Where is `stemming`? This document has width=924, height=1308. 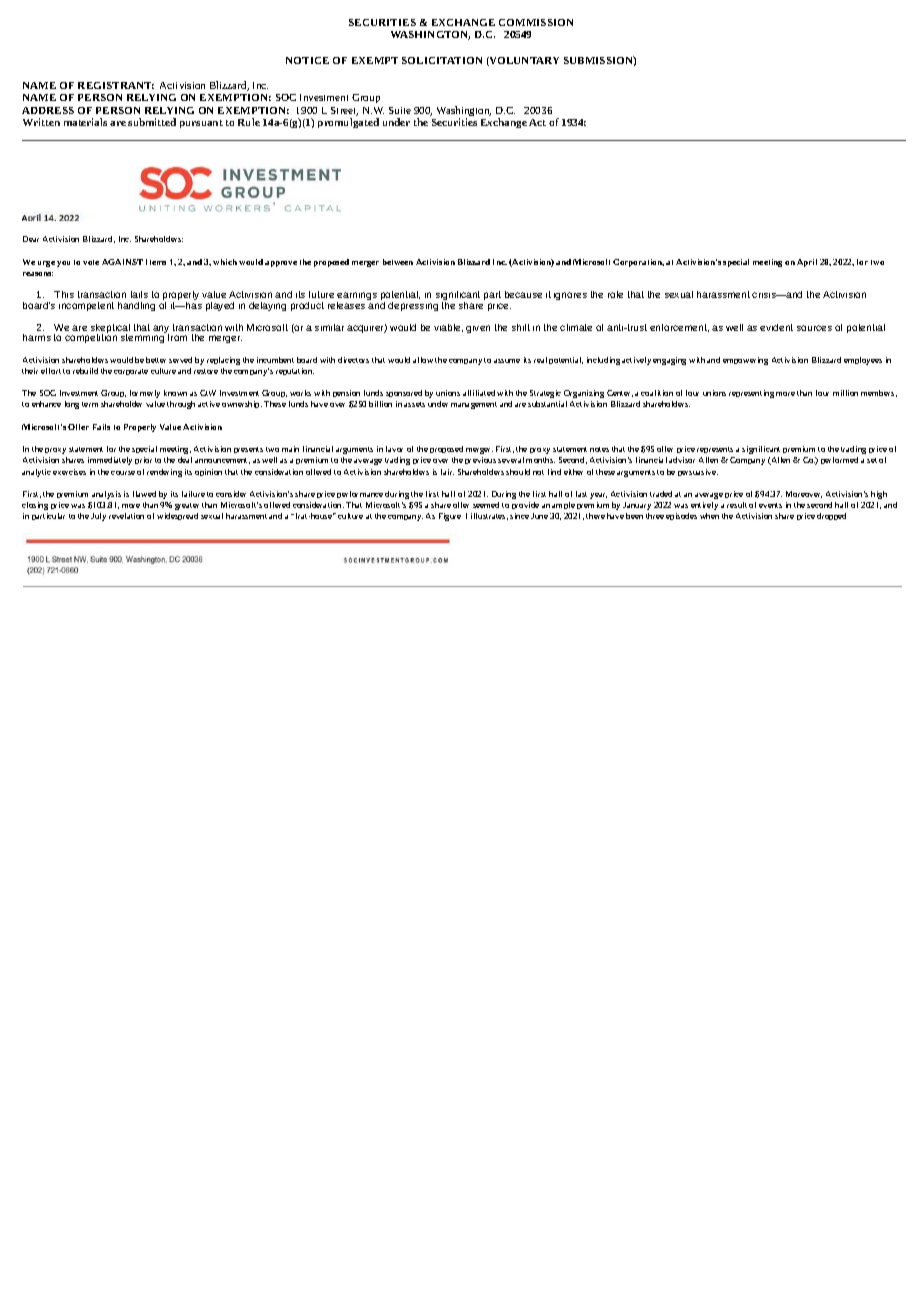
stemming is located at coordinates (143, 337).
